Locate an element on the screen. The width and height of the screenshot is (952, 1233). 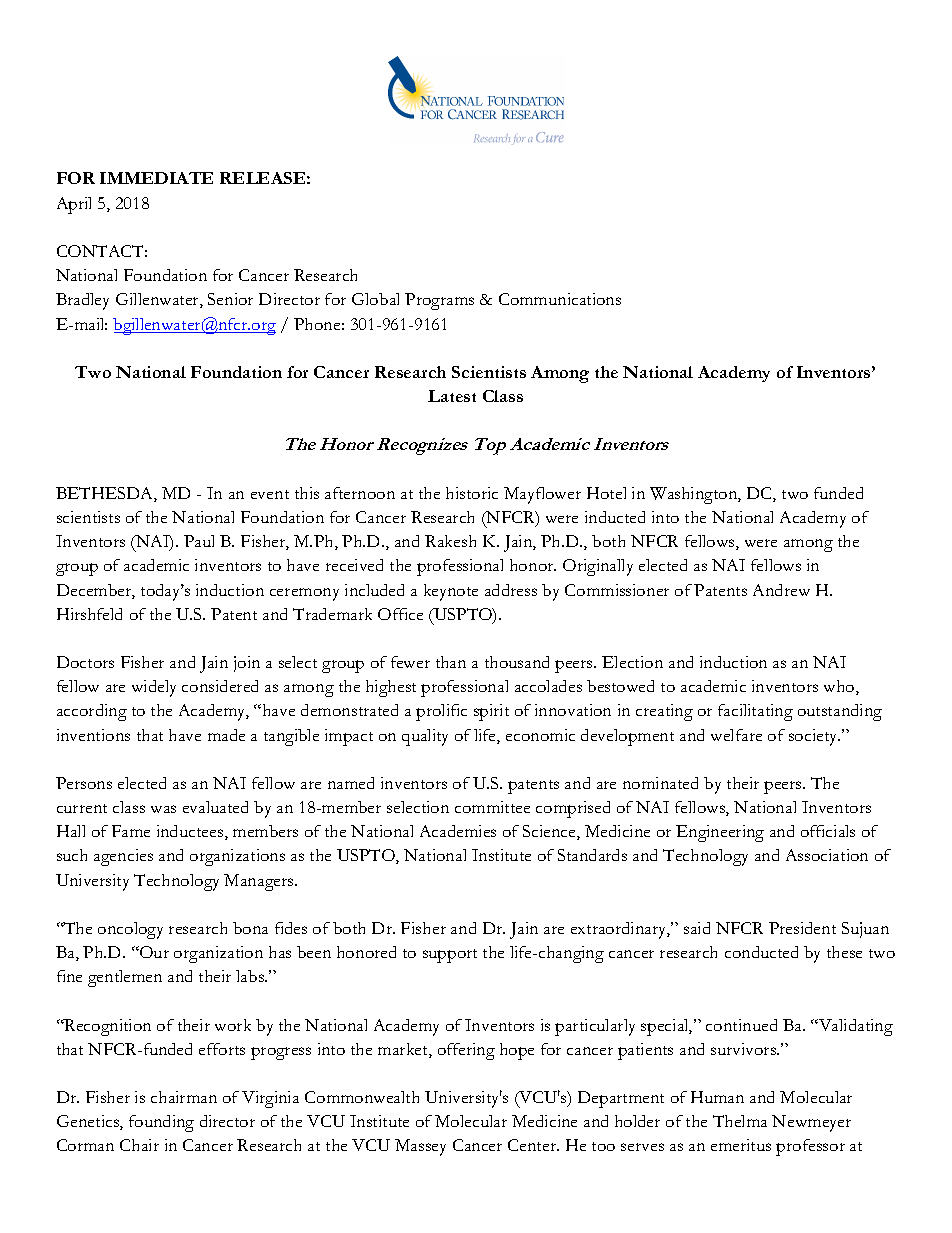
event is located at coordinates (270, 494).
